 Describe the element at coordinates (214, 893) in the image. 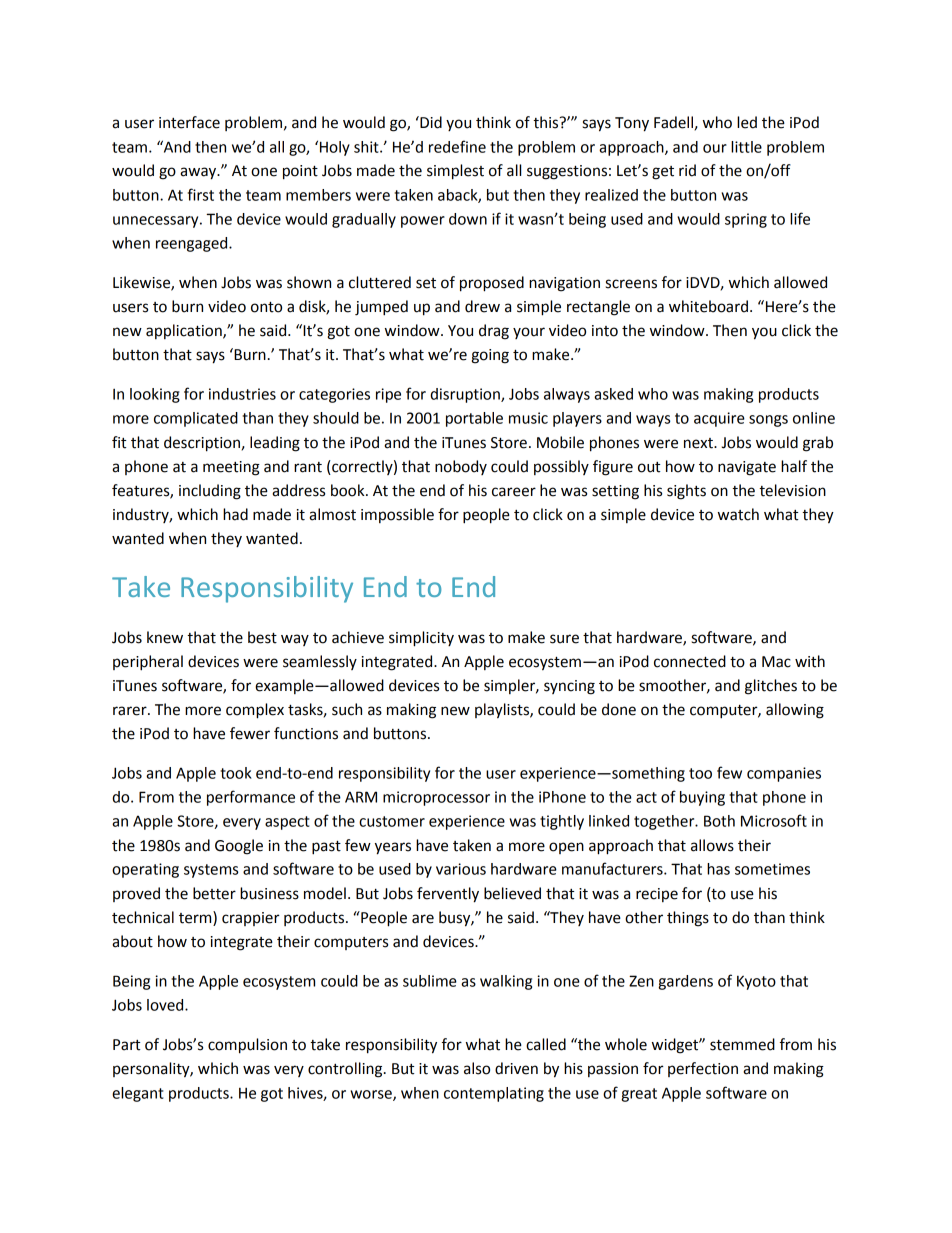

I see `better` at that location.
